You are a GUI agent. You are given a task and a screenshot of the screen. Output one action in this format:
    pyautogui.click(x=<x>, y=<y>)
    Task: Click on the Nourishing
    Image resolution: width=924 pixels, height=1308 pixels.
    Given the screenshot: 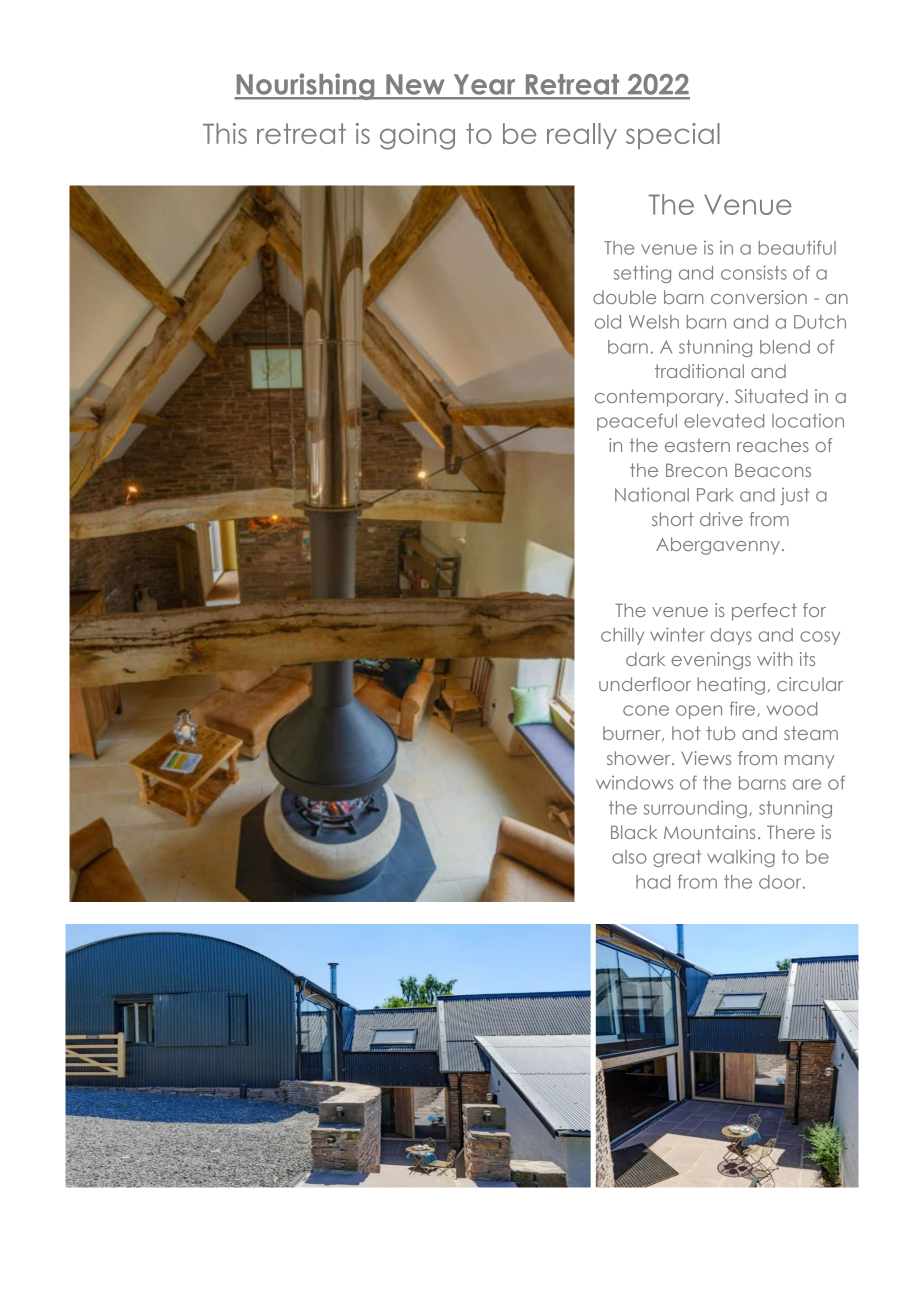 What is the action you would take?
    pyautogui.click(x=305, y=86)
